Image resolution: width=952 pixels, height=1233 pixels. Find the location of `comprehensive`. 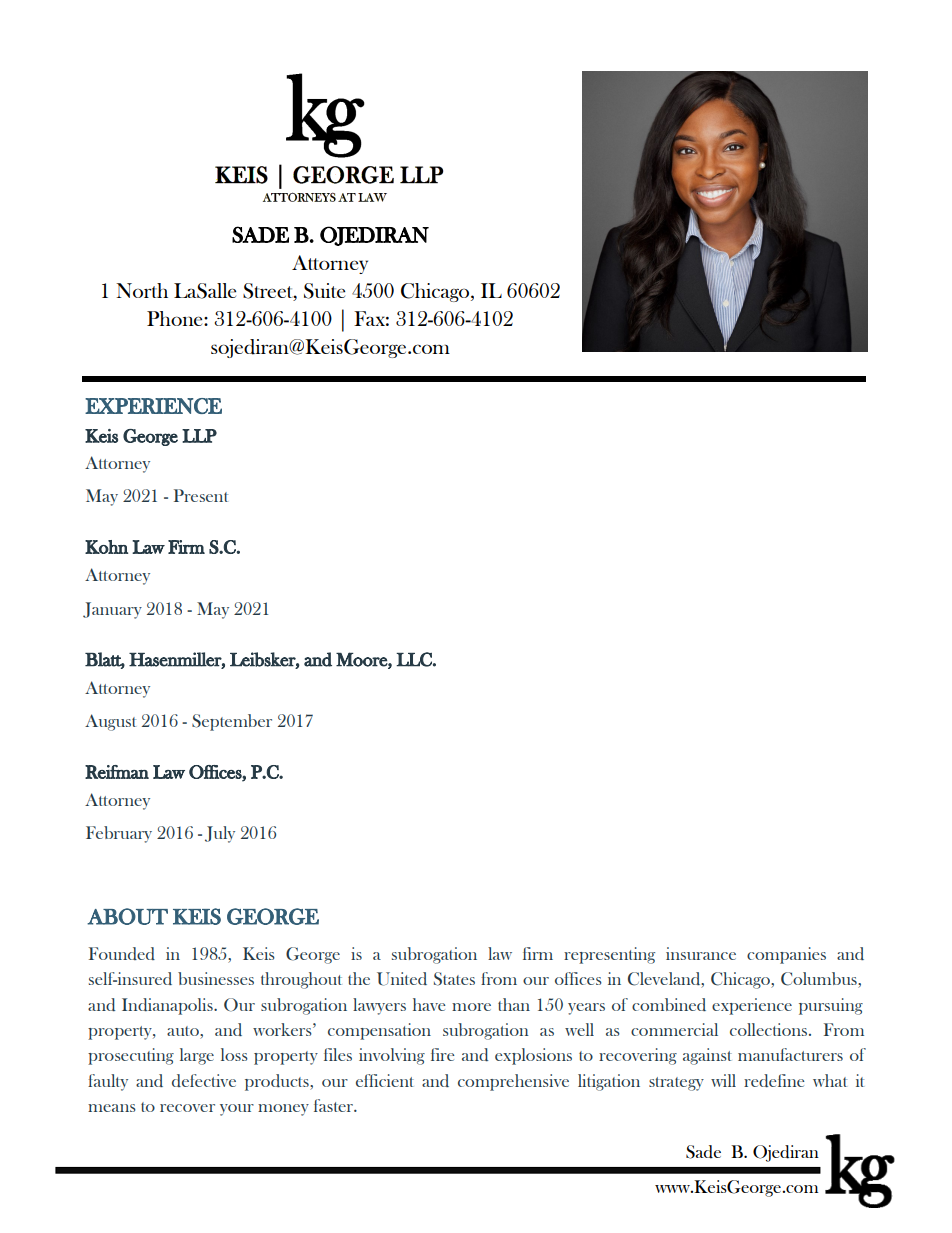

comprehensive is located at coordinates (513, 1082).
